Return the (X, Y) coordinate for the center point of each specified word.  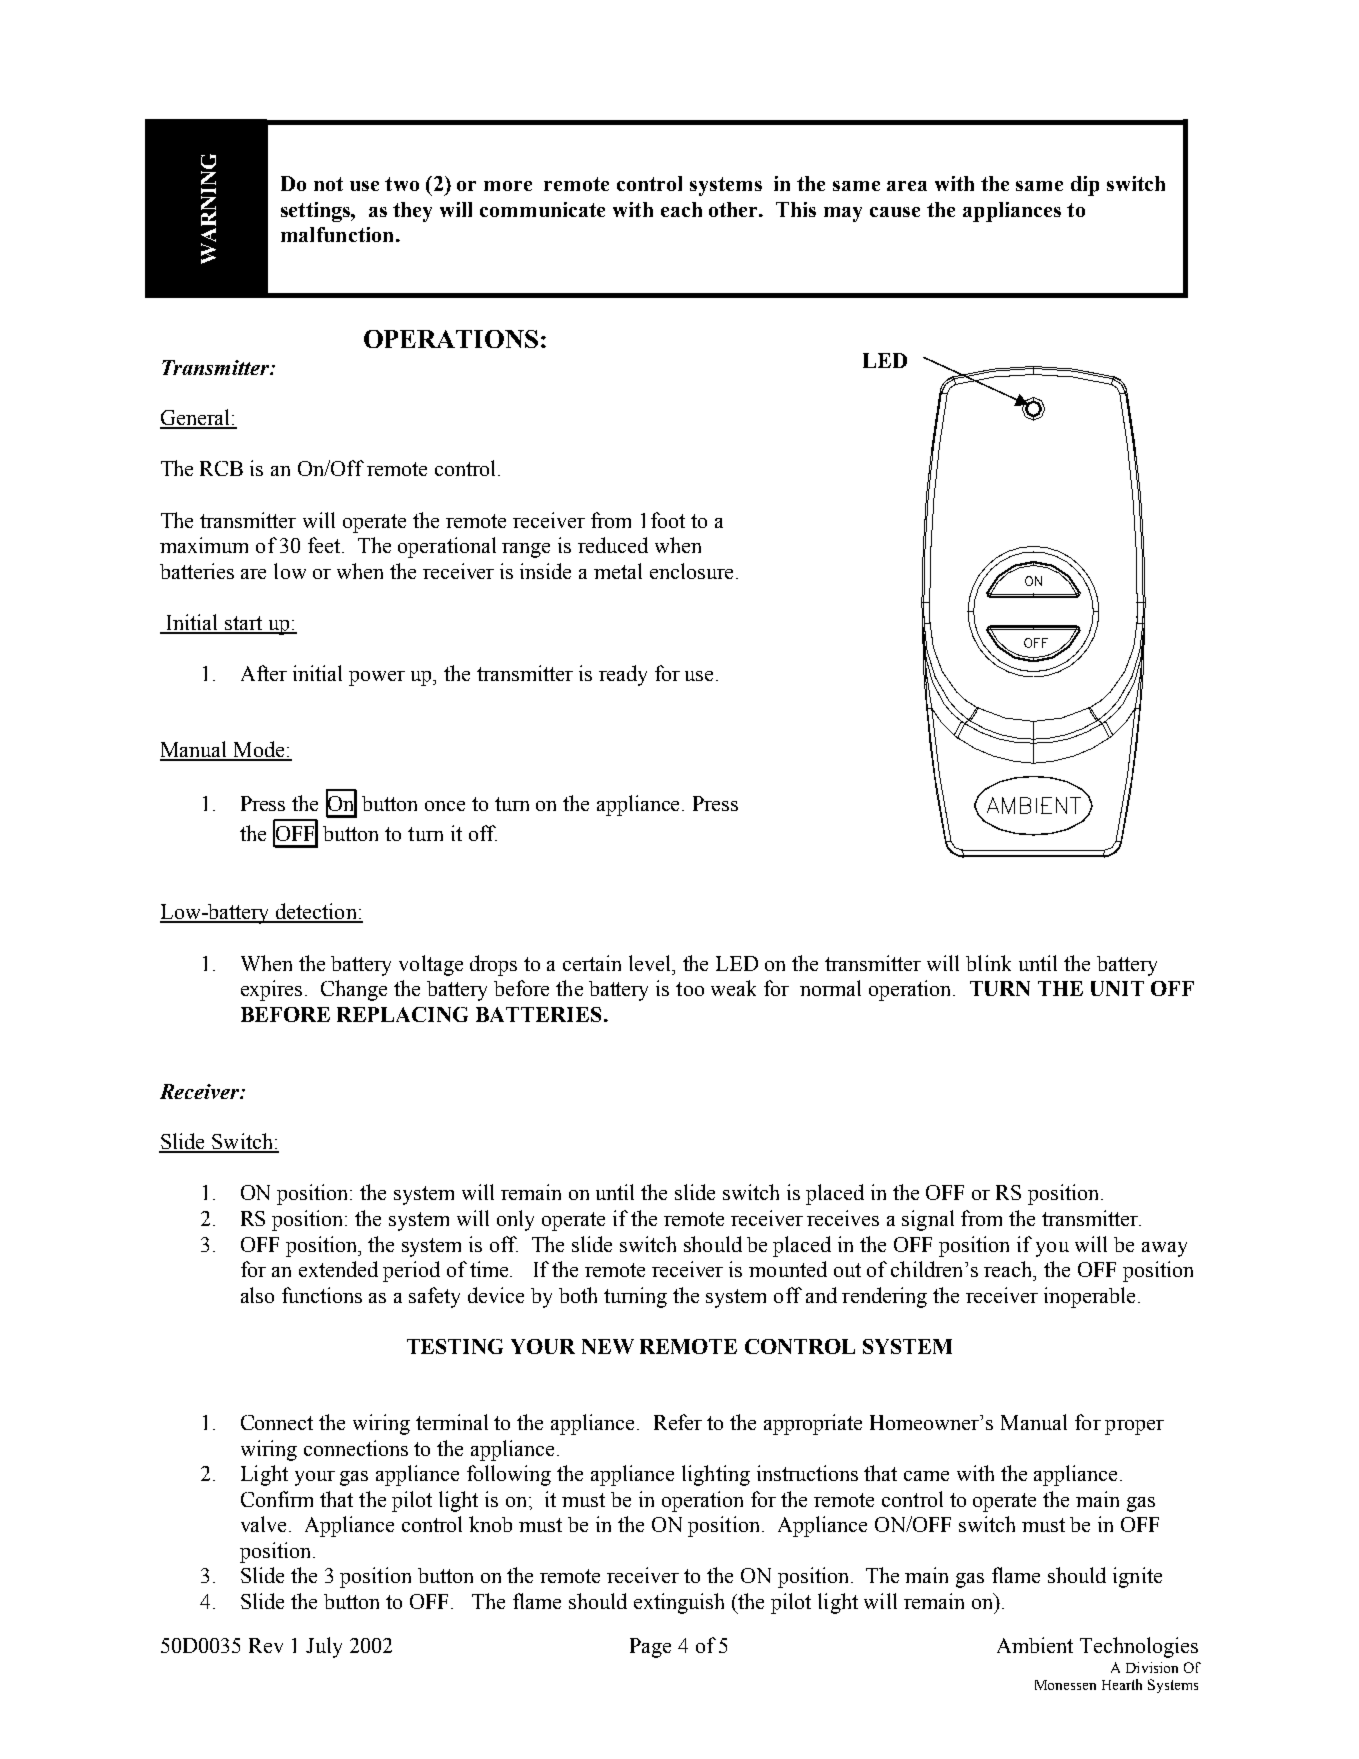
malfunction (337, 234)
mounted (788, 1269)
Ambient (1035, 1645)
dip (1085, 186)
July (324, 1647)
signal (928, 1220)
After (264, 673)
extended (338, 1269)
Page (650, 1648)
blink (988, 963)
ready (623, 675)
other (735, 209)
